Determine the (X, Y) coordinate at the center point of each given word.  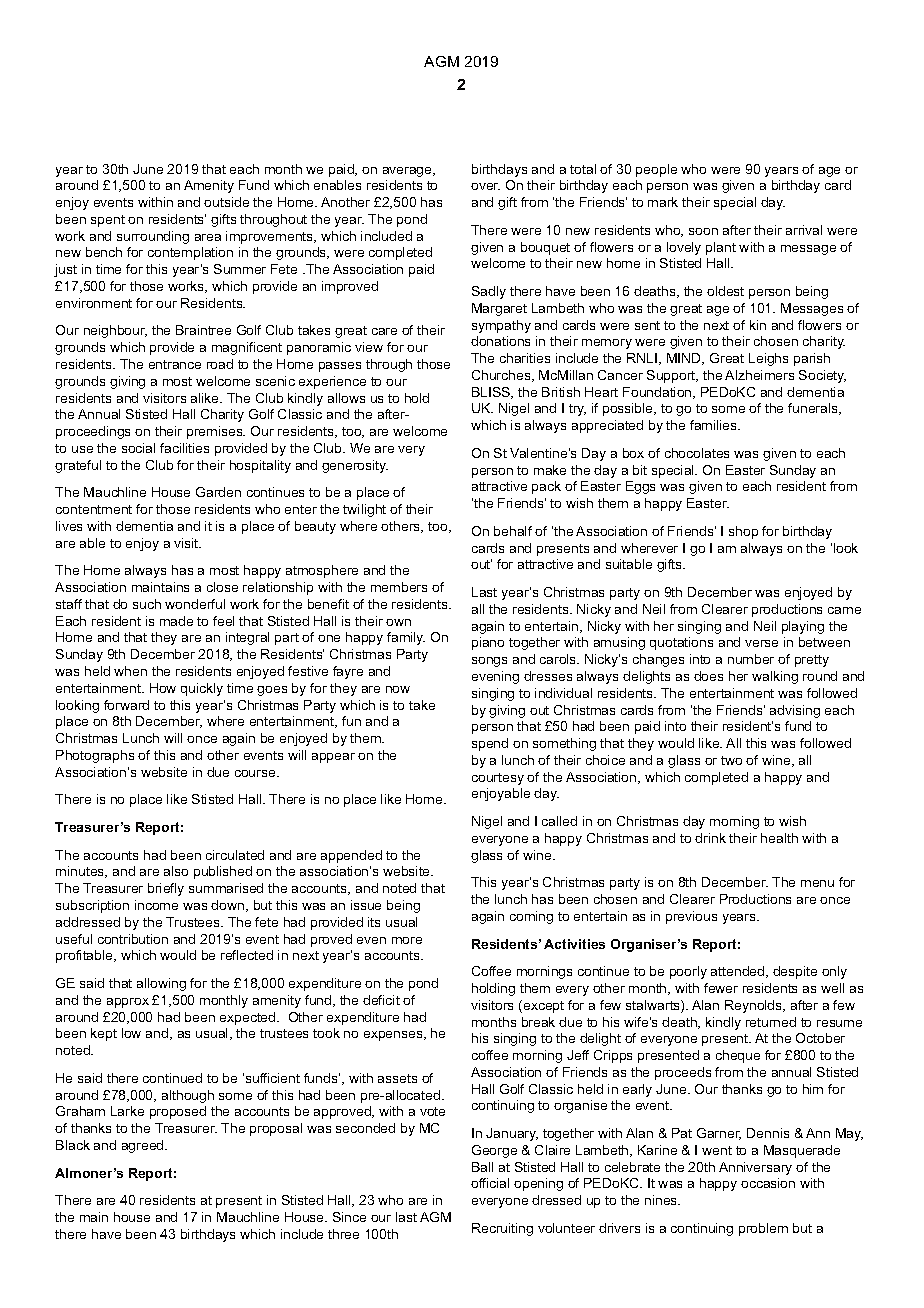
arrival (804, 230)
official (490, 1183)
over (485, 186)
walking (775, 677)
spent (108, 221)
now (398, 689)
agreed (144, 1146)
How (163, 688)
